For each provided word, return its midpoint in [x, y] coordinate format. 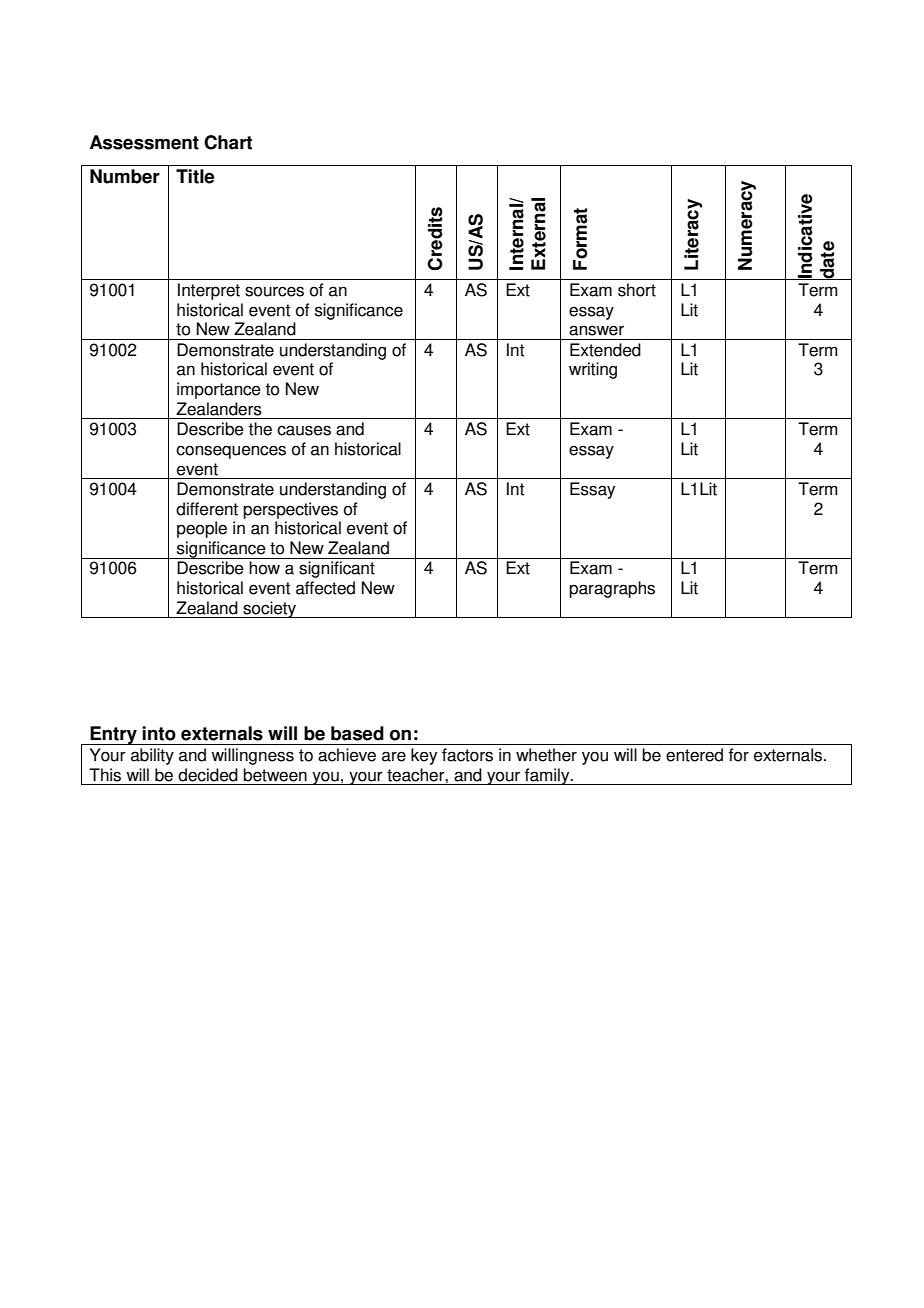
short [637, 290]
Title [195, 176]
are [394, 756]
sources [274, 291]
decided [208, 775]
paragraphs [612, 589]
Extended [605, 350]
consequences [231, 452]
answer [596, 330]
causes [304, 430]
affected [325, 588]
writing [593, 370]
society [269, 609]
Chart [228, 142]
